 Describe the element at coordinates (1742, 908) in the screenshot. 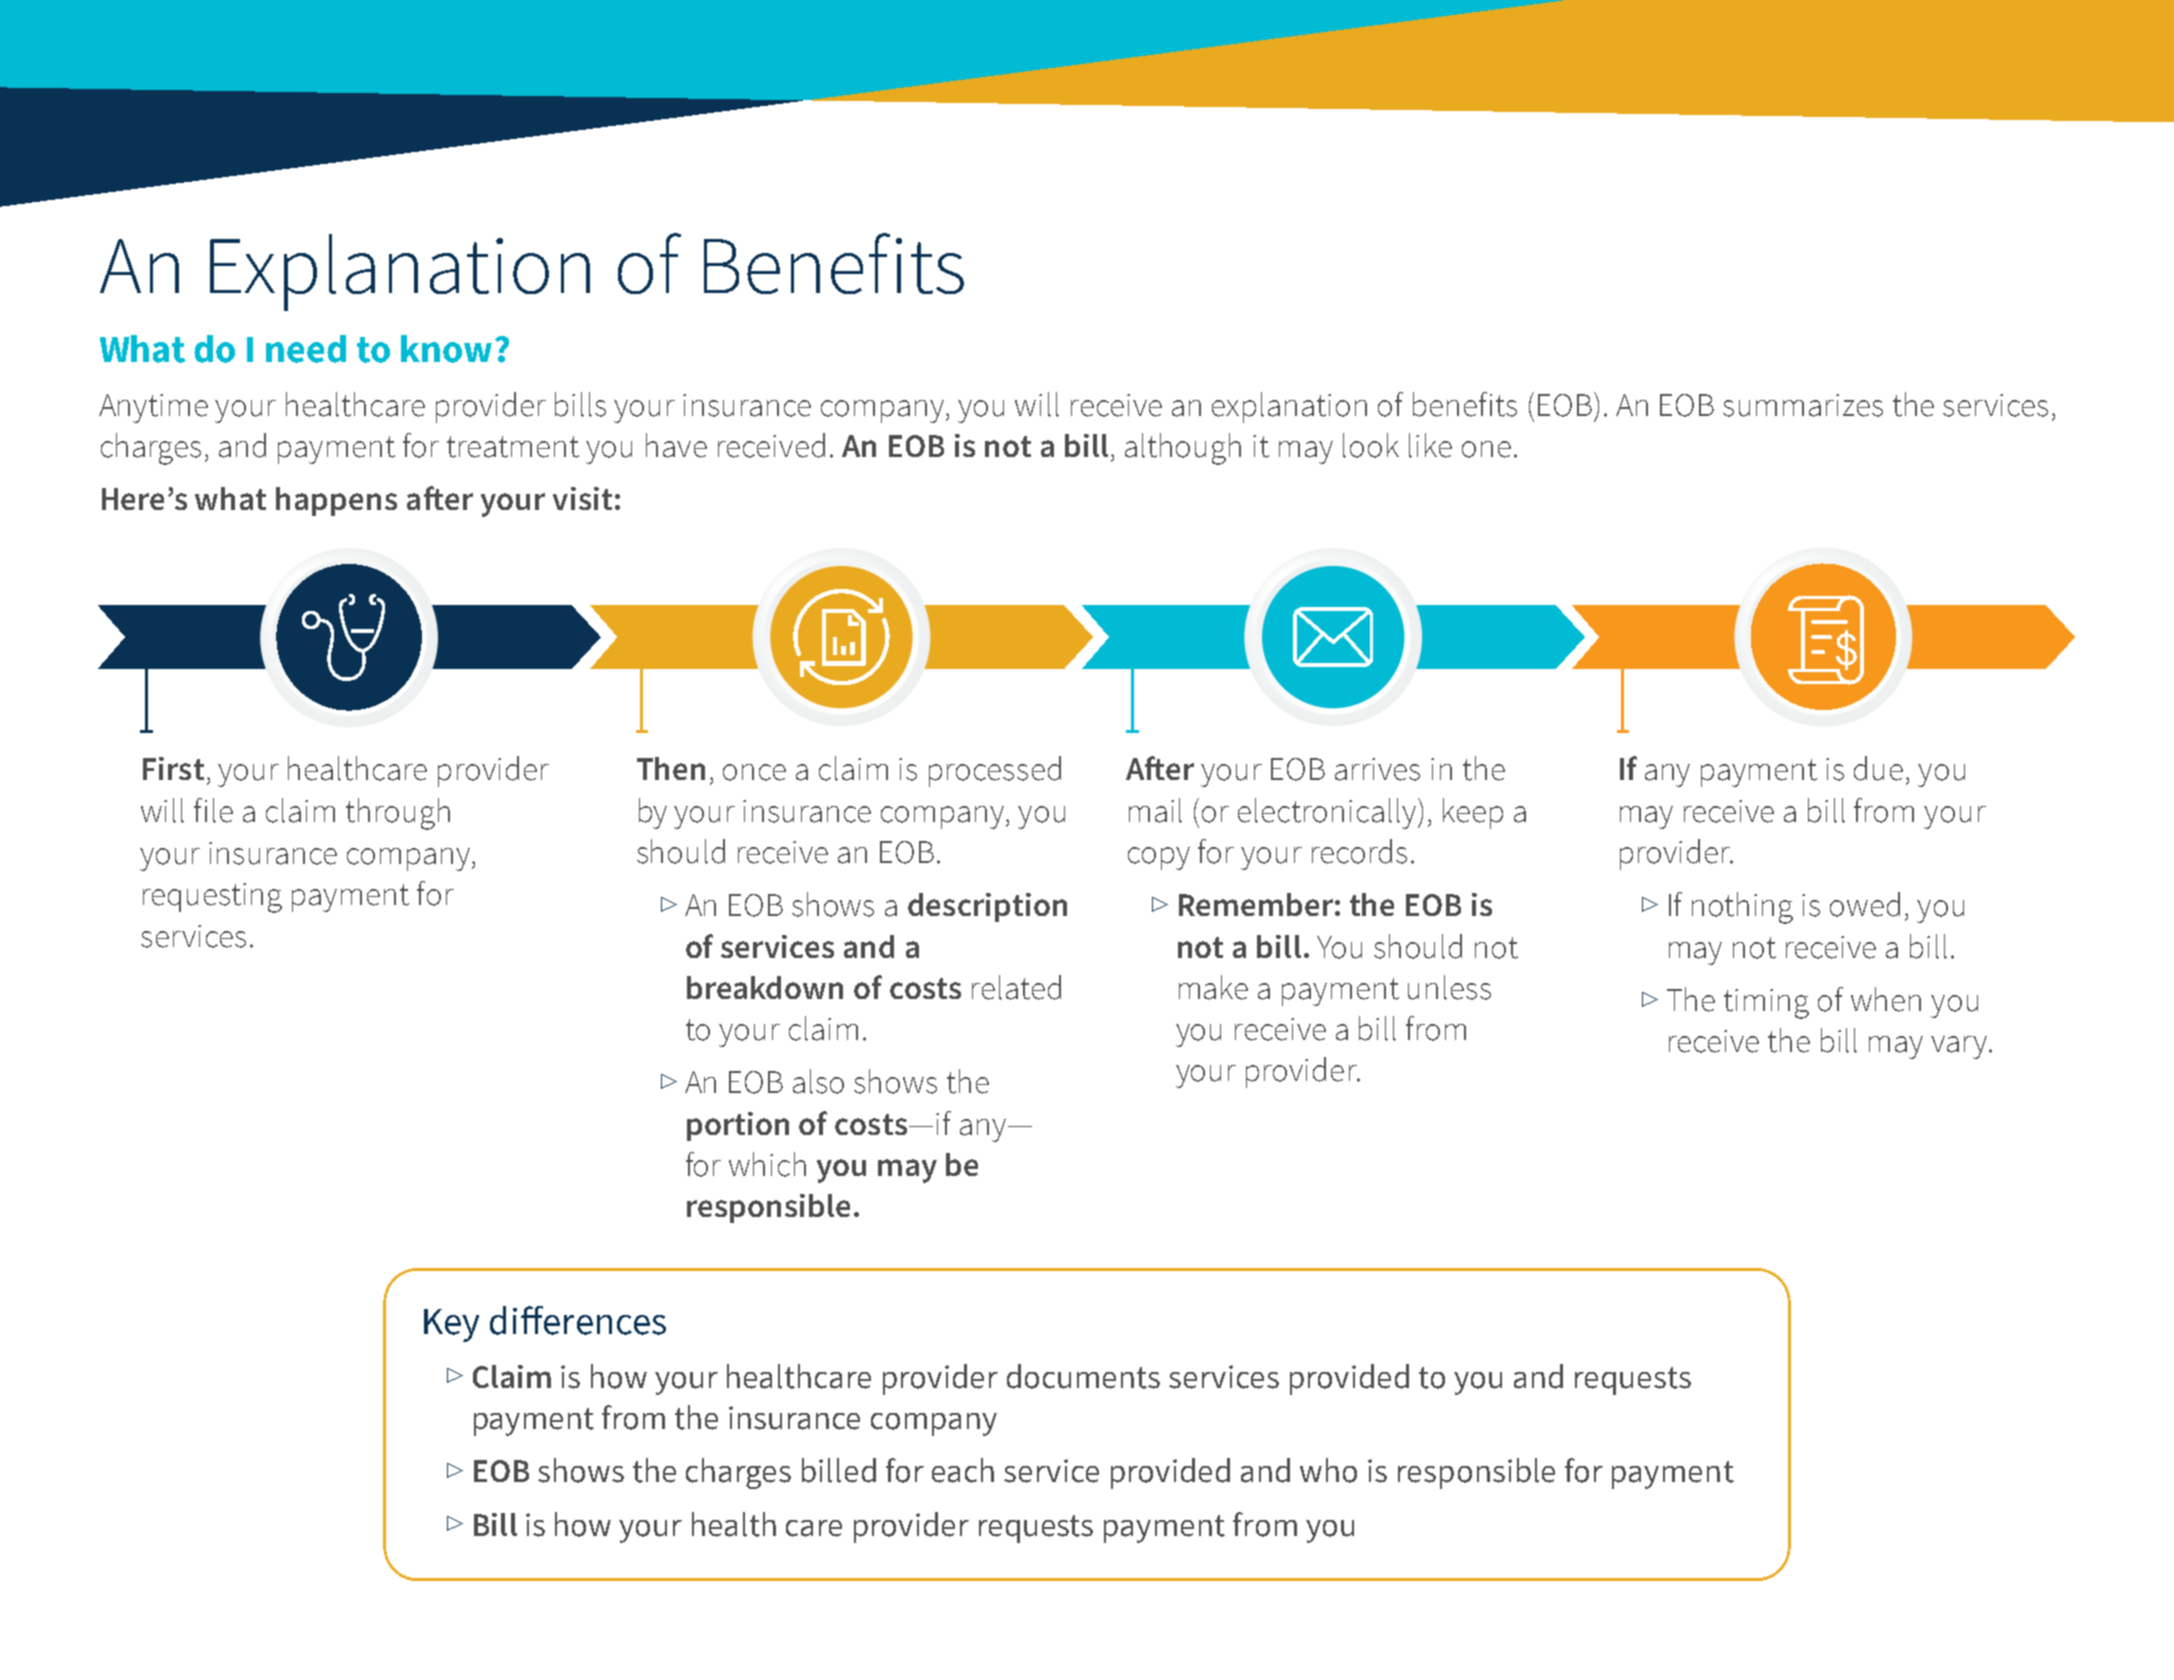

I see `nothing` at that location.
